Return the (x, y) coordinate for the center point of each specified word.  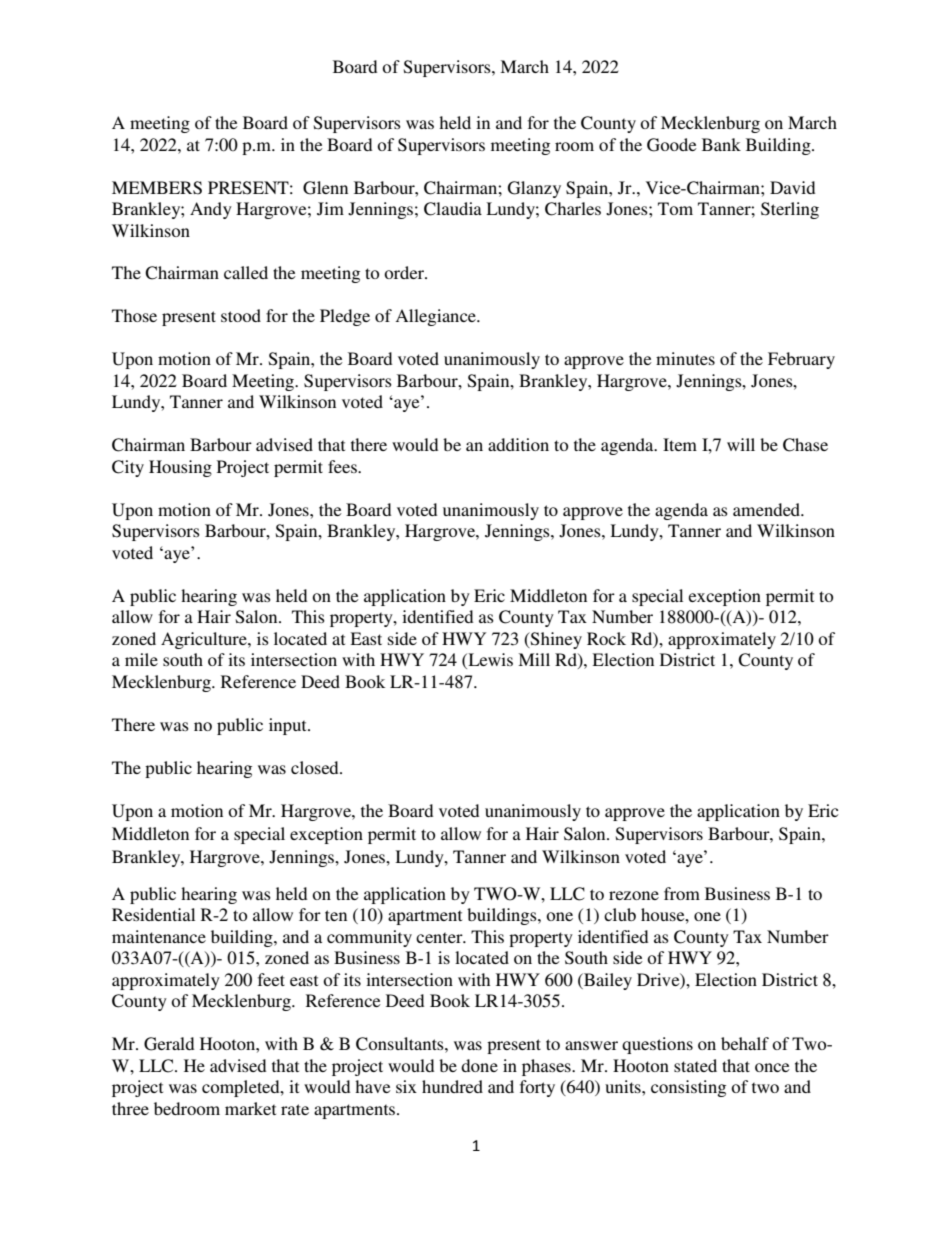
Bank (721, 144)
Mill (534, 659)
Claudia (453, 209)
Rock (606, 638)
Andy (211, 210)
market (250, 1108)
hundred (452, 1086)
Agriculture (205, 640)
